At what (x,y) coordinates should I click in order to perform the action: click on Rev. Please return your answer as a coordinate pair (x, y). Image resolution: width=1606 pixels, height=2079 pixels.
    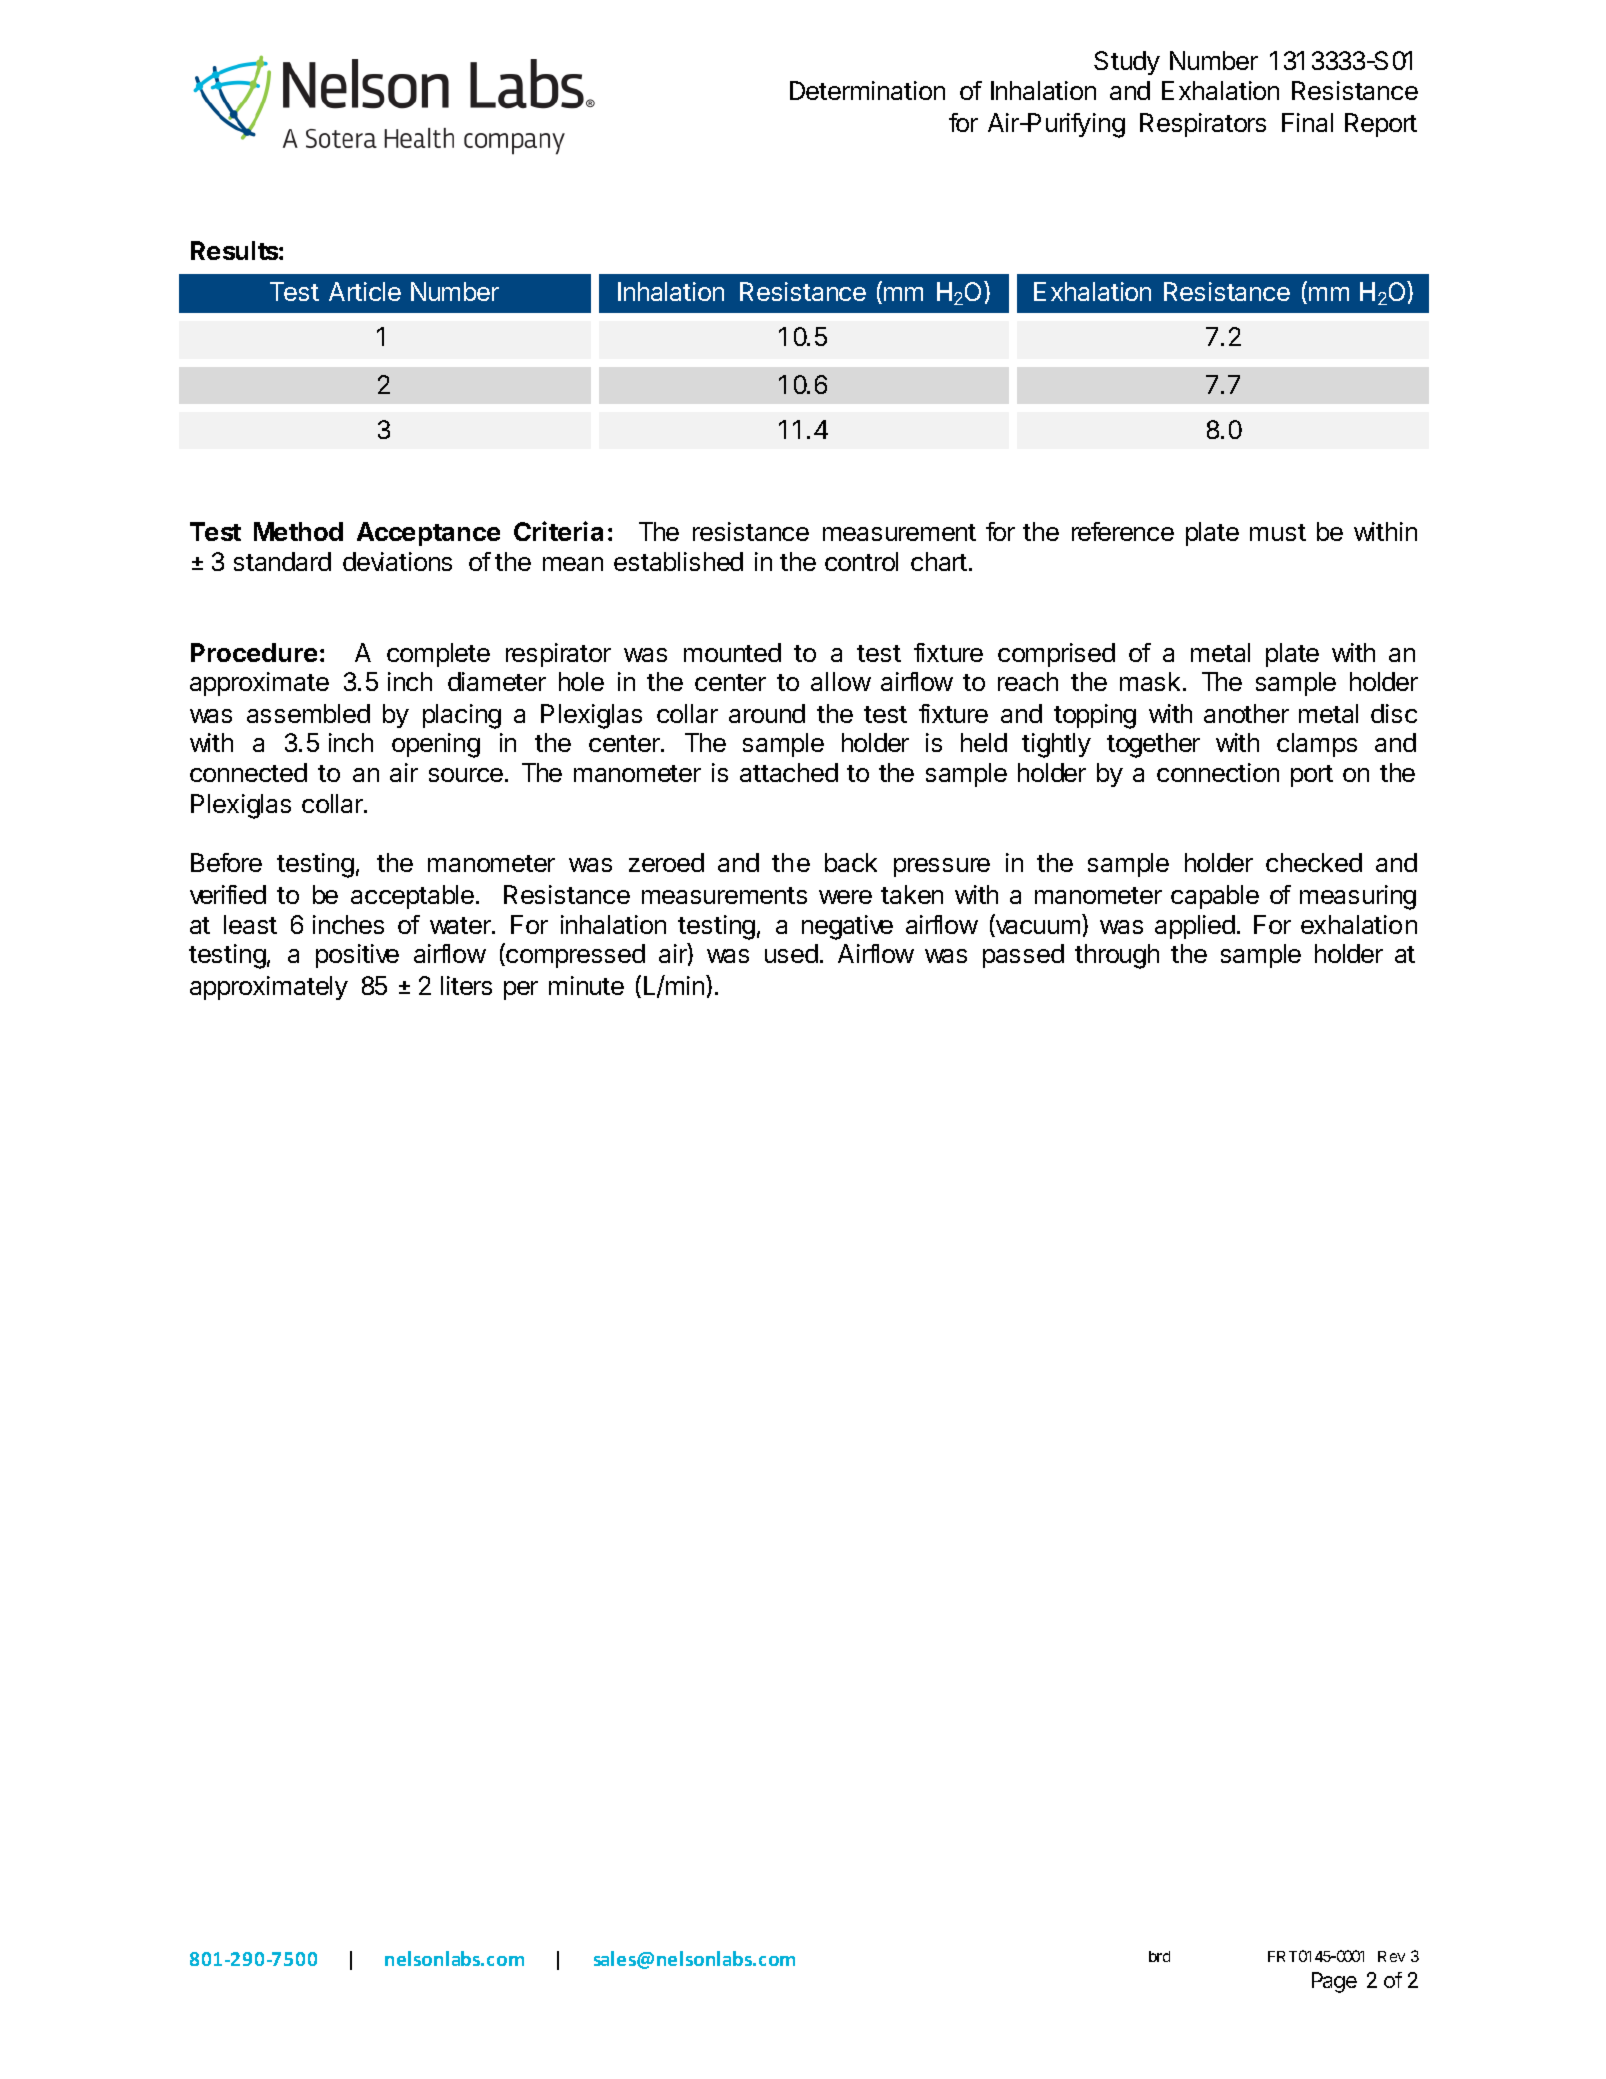
    Looking at the image, I should click on (1391, 1956).
